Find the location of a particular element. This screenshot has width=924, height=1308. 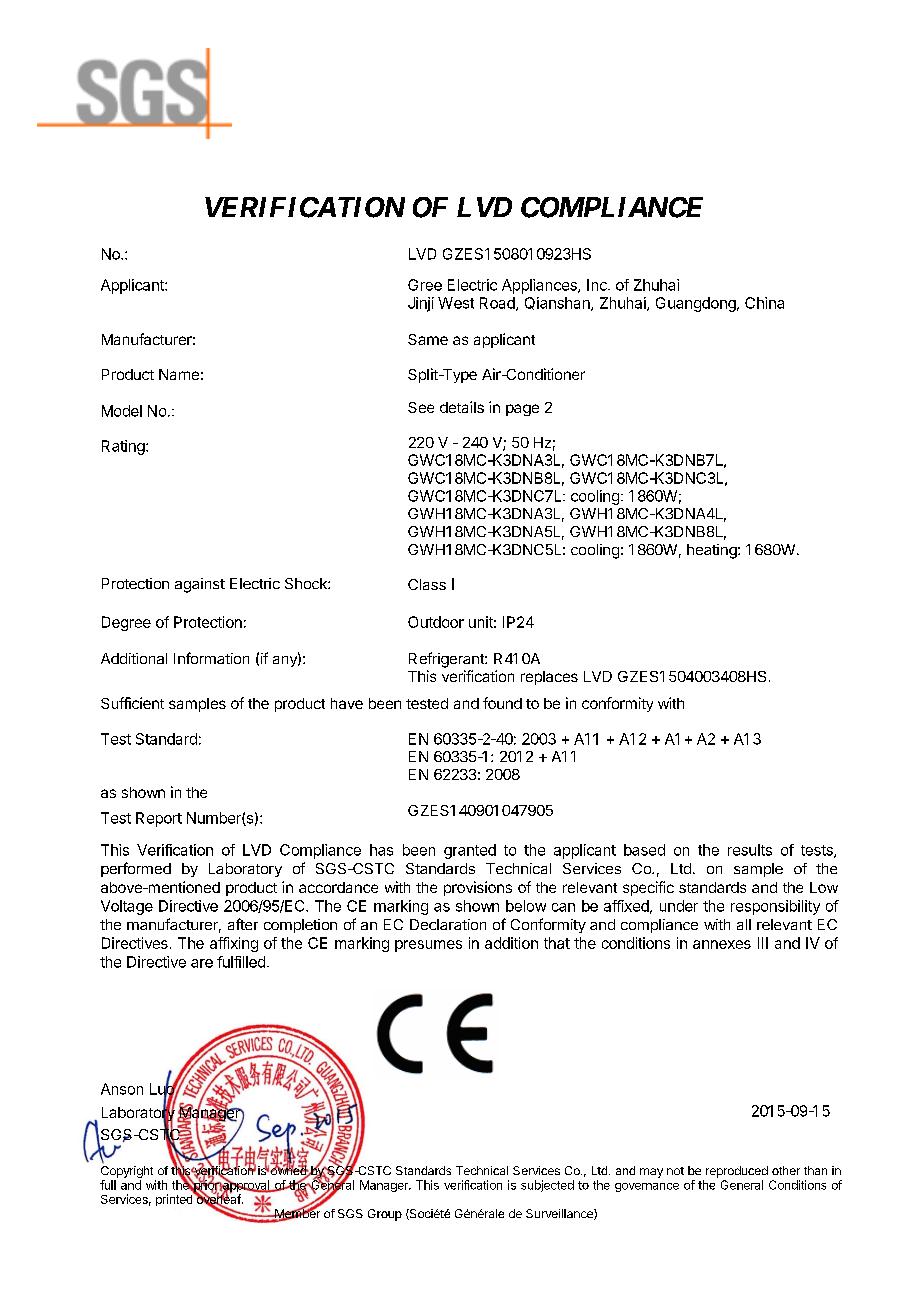

Copyright is located at coordinates (127, 1172).
